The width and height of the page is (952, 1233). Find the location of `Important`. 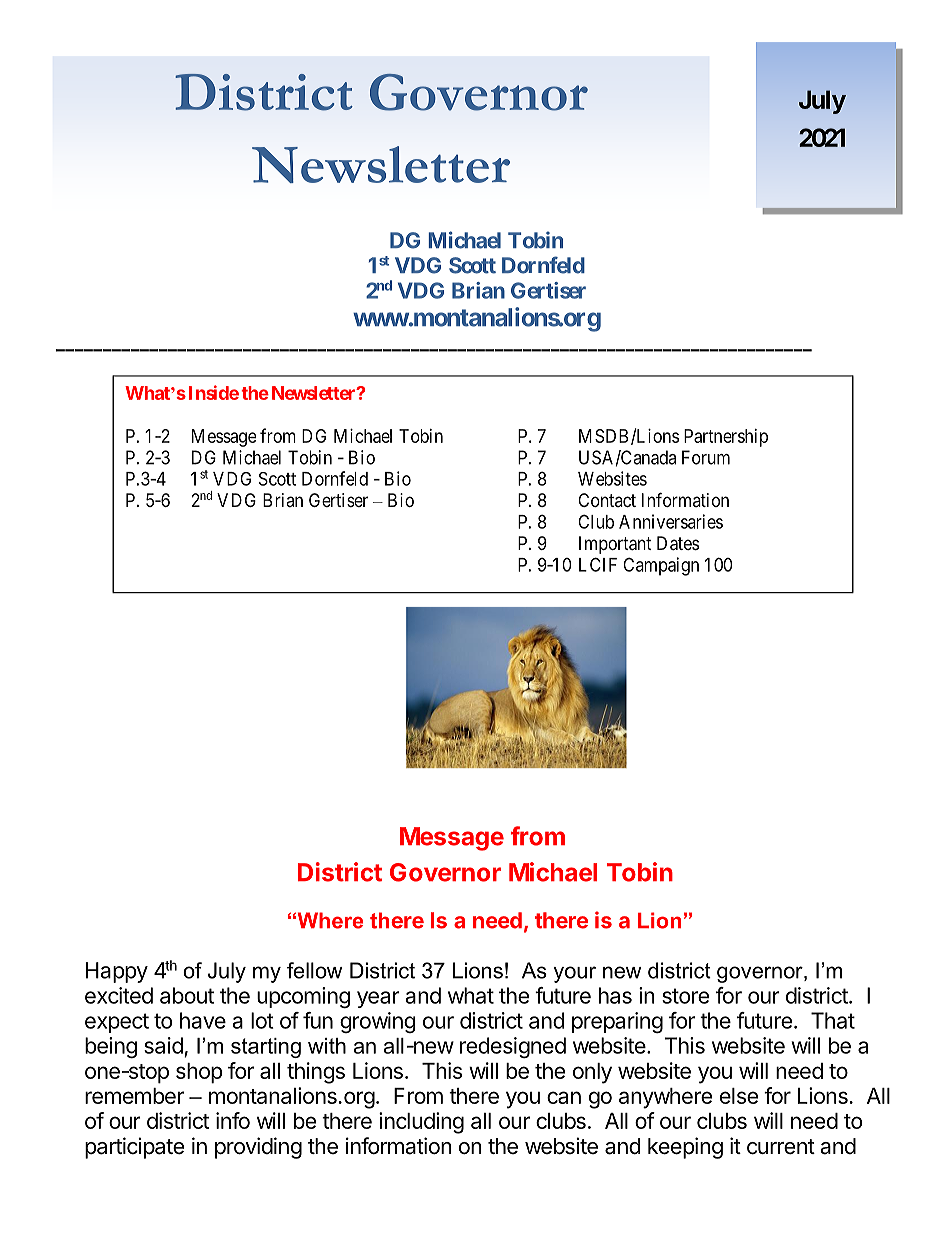

Important is located at coordinates (615, 545).
